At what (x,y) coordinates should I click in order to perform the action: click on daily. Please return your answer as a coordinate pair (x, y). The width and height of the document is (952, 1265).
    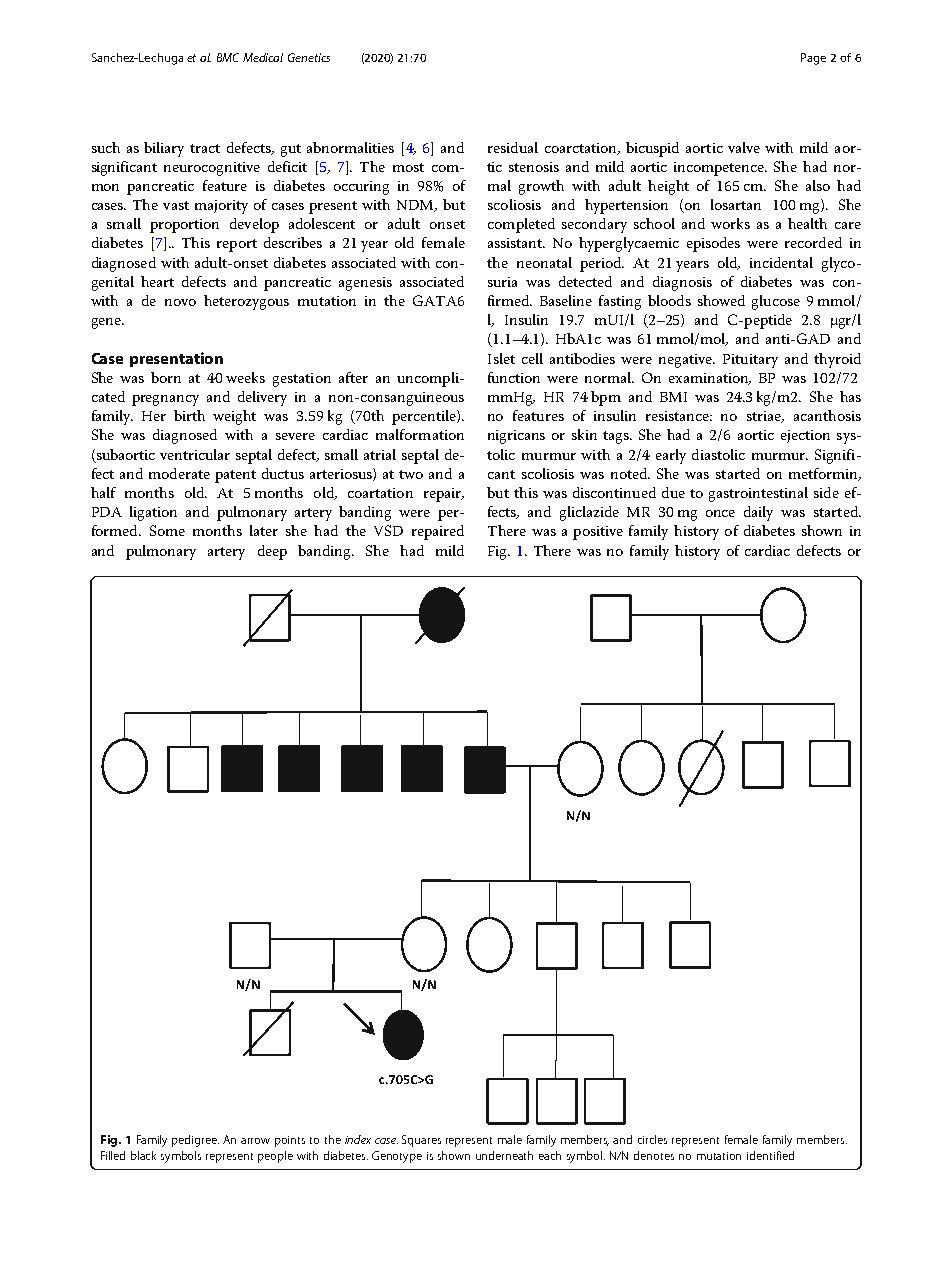
    Looking at the image, I should click on (758, 513).
